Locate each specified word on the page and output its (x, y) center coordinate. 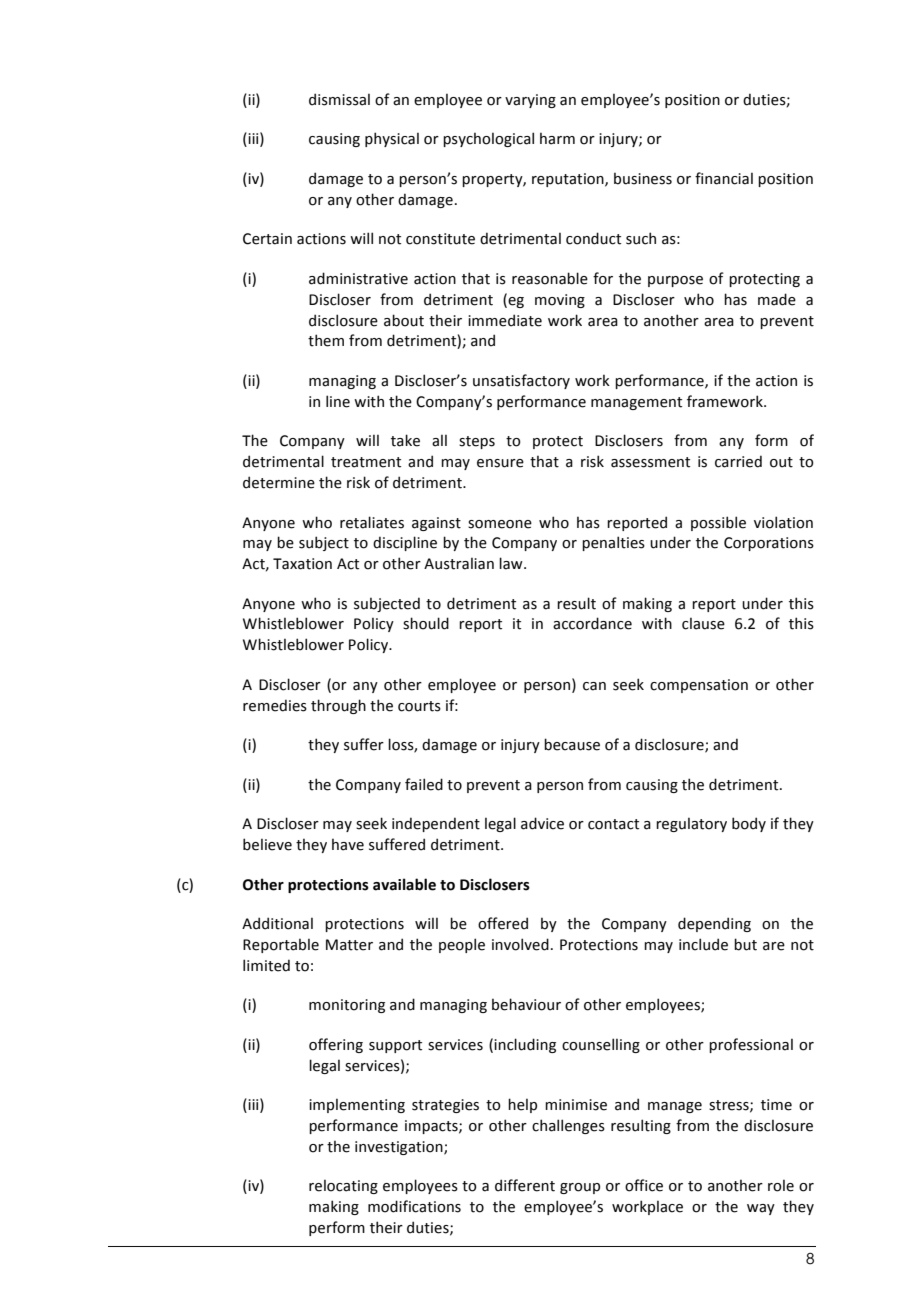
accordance (592, 623)
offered (503, 923)
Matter (349, 945)
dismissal (339, 99)
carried (738, 461)
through (338, 706)
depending (714, 924)
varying (530, 101)
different (525, 1185)
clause (703, 623)
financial (724, 178)
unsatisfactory (521, 381)
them (326, 340)
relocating (343, 1186)
